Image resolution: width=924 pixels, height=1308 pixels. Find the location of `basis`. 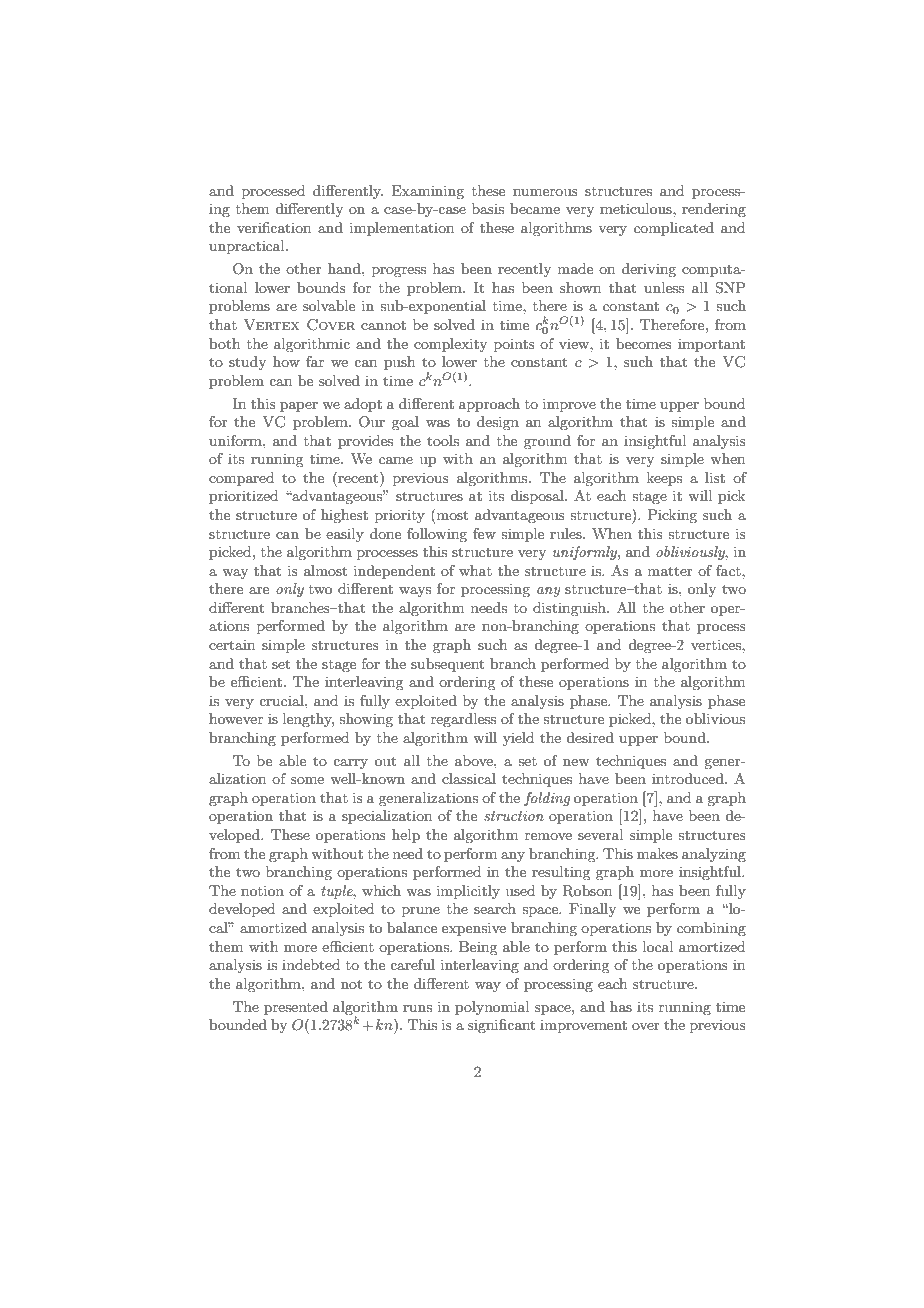

basis is located at coordinates (488, 208).
